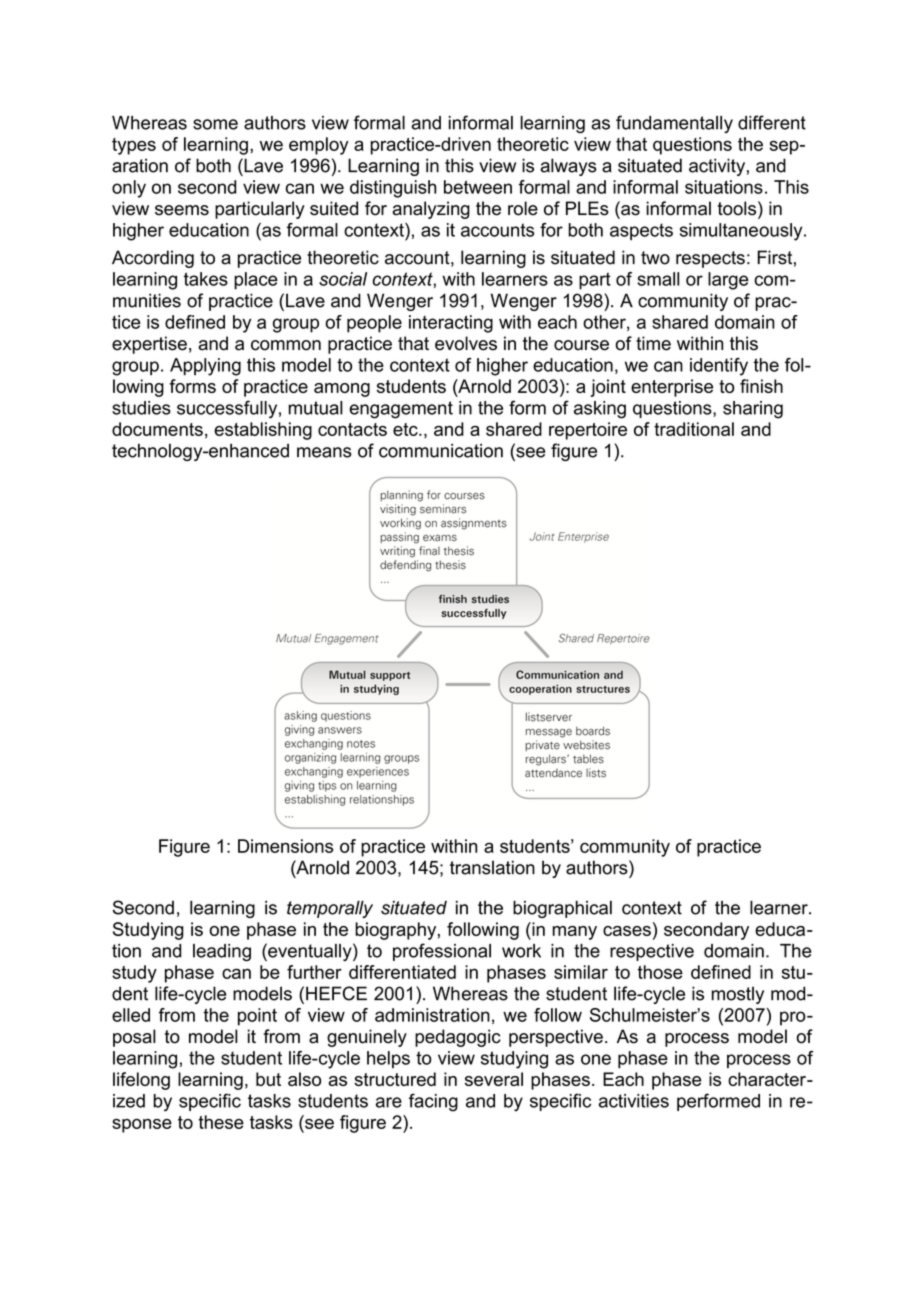 Image resolution: width=924 pixels, height=1308 pixels. I want to click on Dimensions, so click(285, 846).
